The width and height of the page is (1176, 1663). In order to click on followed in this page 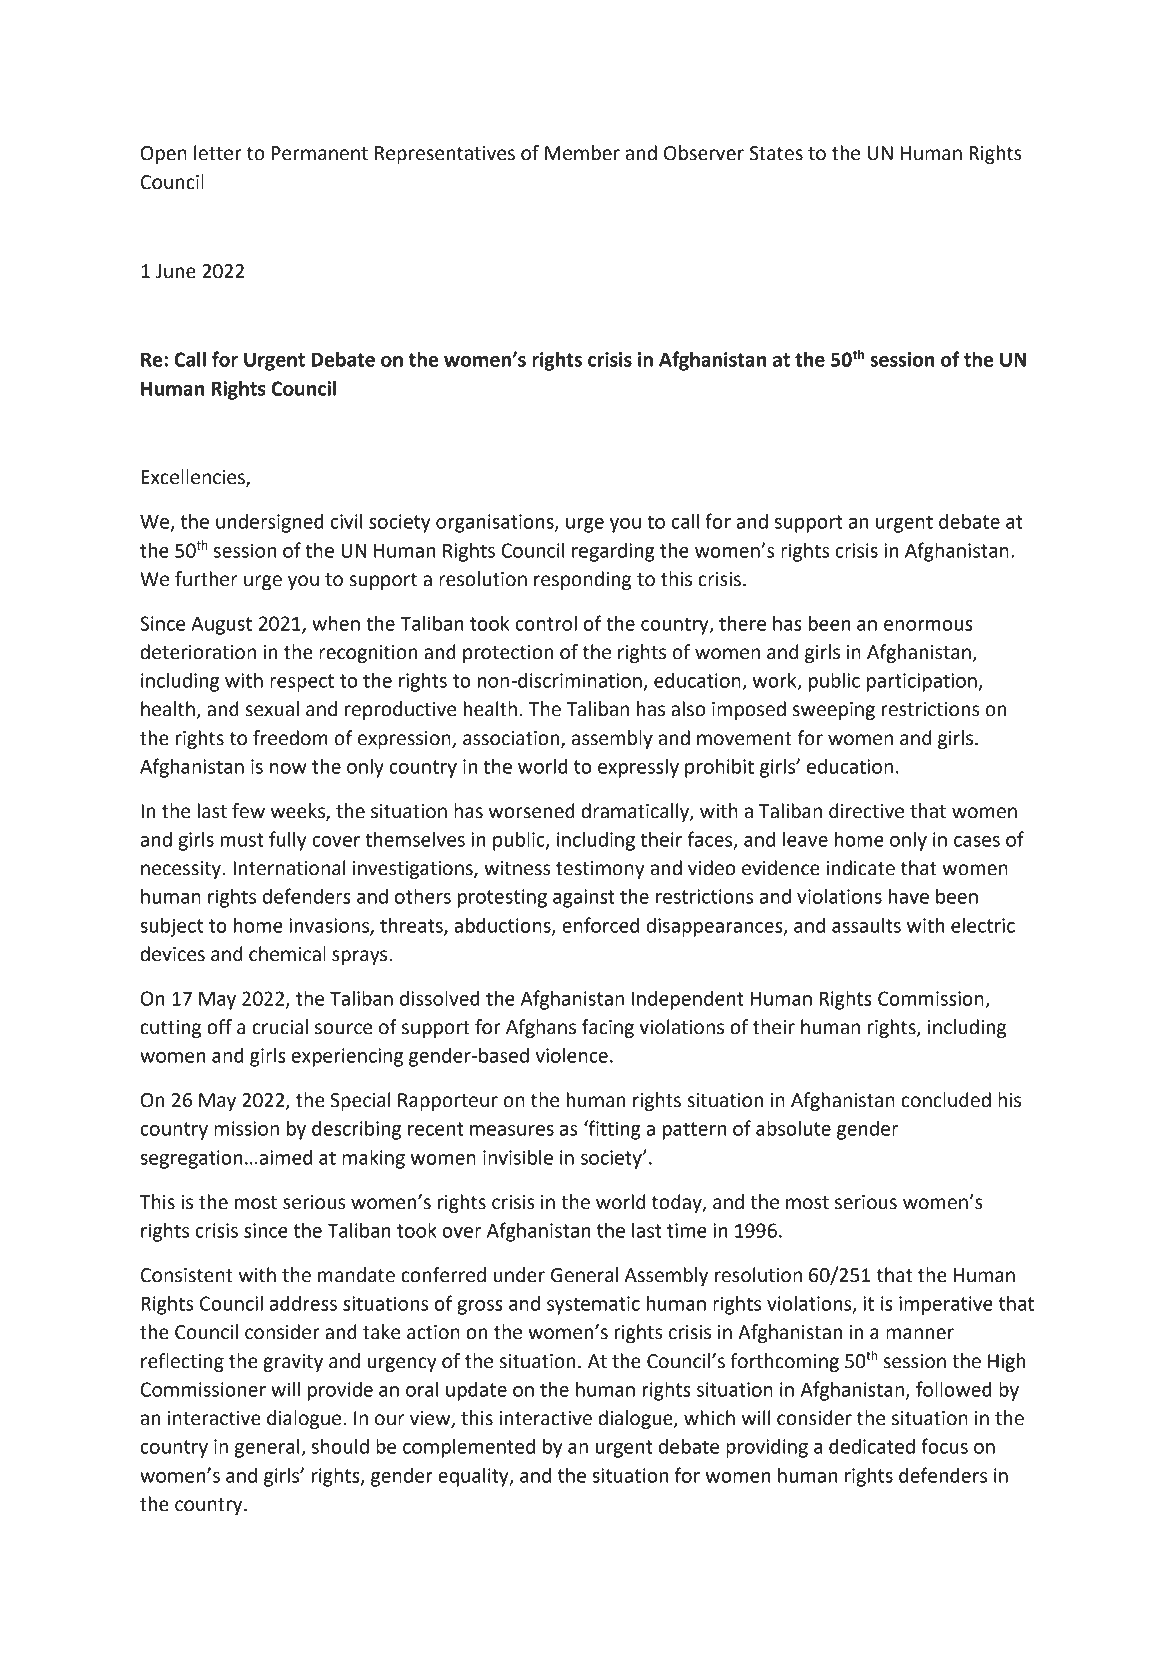, I will do `click(954, 1389)`.
